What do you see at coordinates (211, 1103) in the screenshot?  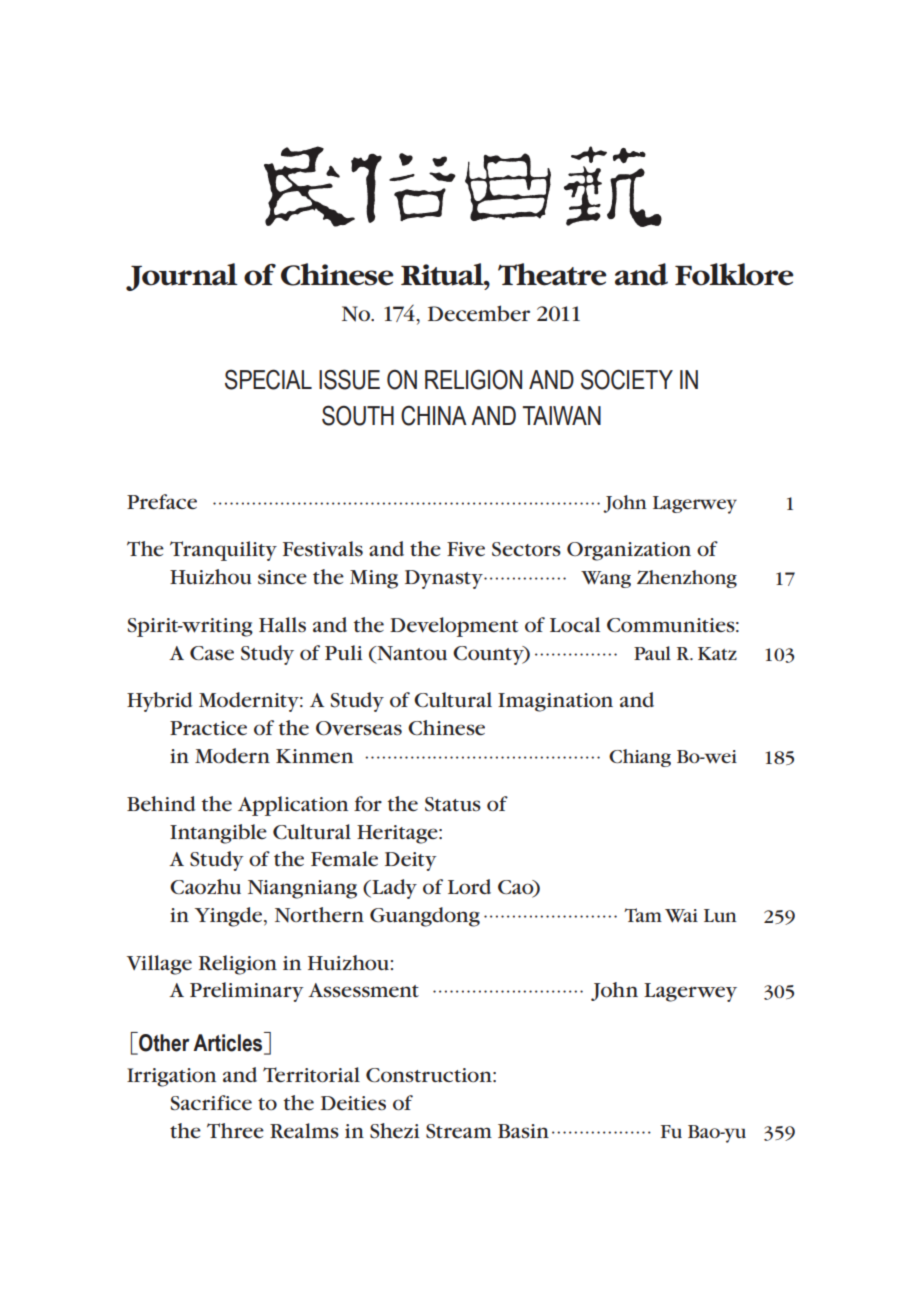 I see `Sacrifice` at bounding box center [211, 1103].
